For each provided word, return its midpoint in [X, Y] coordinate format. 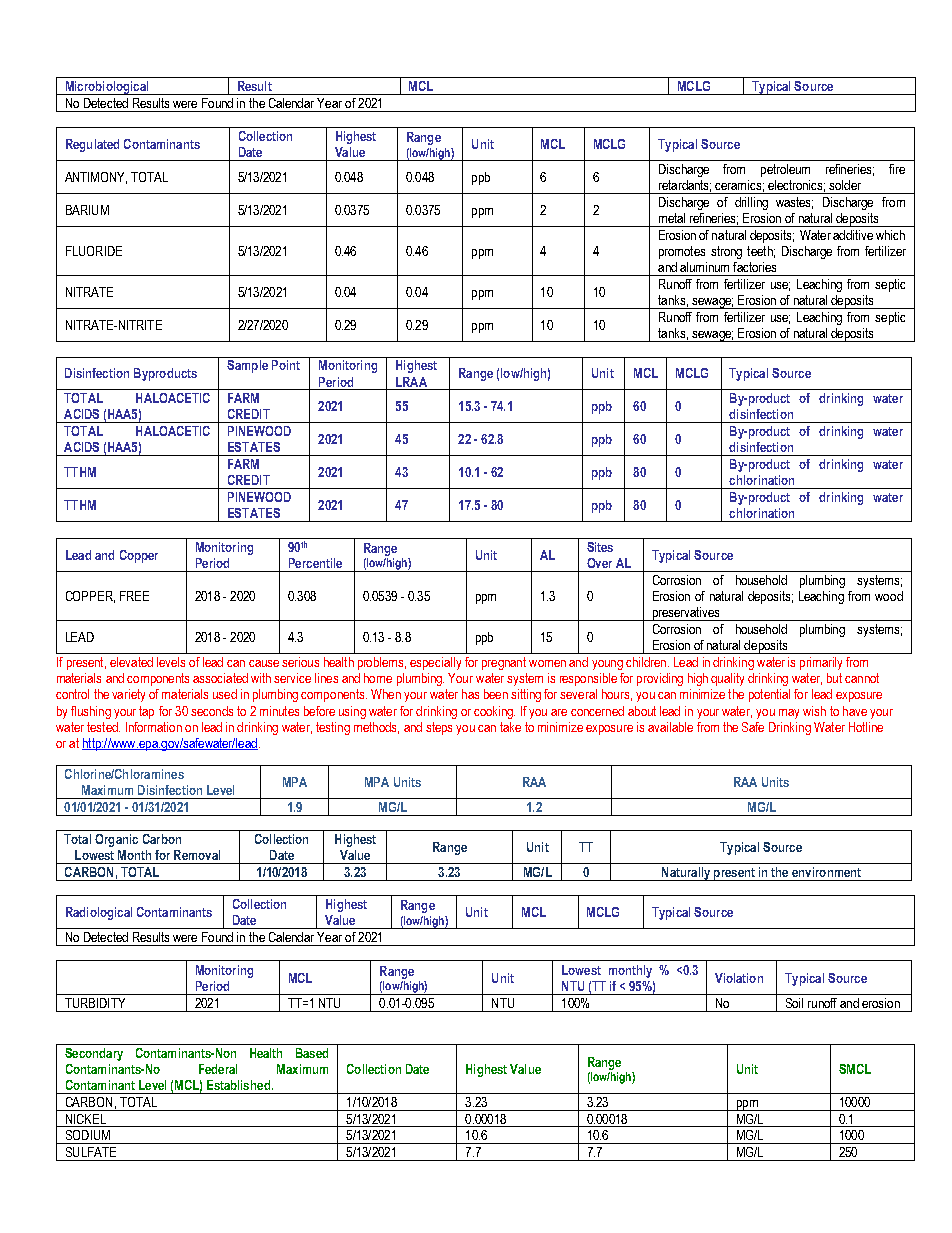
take [510, 727]
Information [154, 727]
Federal [218, 1069]
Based [312, 1053]
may [789, 714]
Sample [247, 366]
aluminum [704, 267]
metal [672, 218]
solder [845, 185]
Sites [600, 547]
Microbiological [107, 88]
